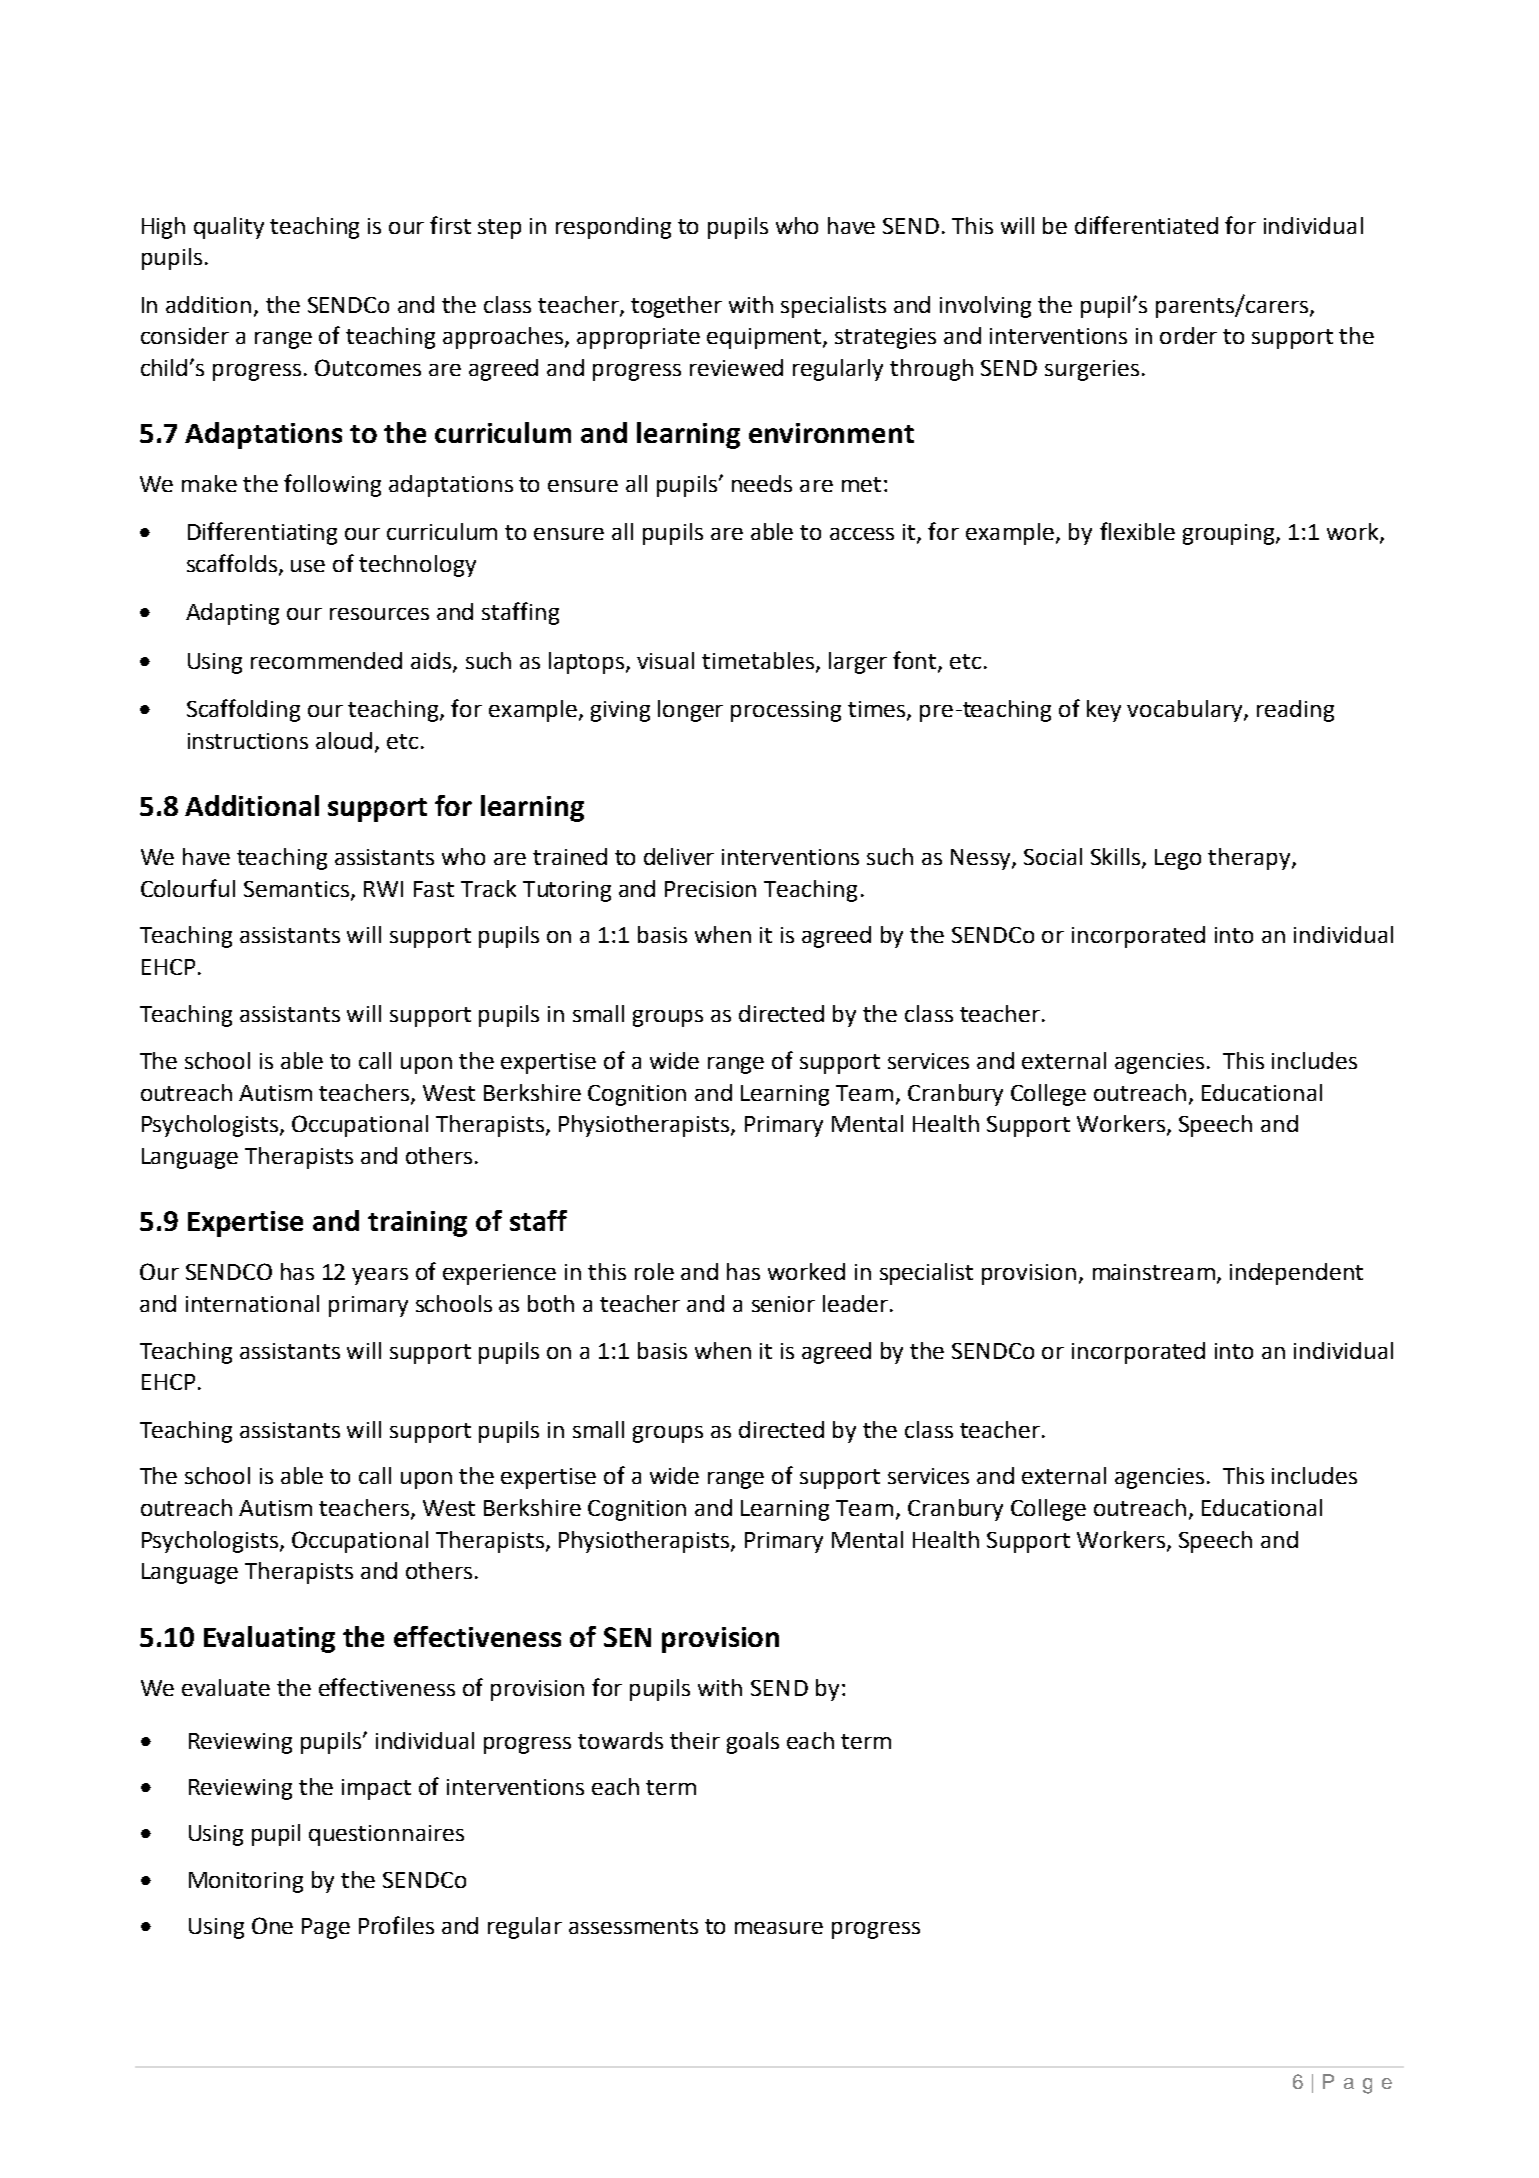 The width and height of the document is (1539, 2178). What do you see at coordinates (676, 307) in the document?
I see `together` at bounding box center [676, 307].
